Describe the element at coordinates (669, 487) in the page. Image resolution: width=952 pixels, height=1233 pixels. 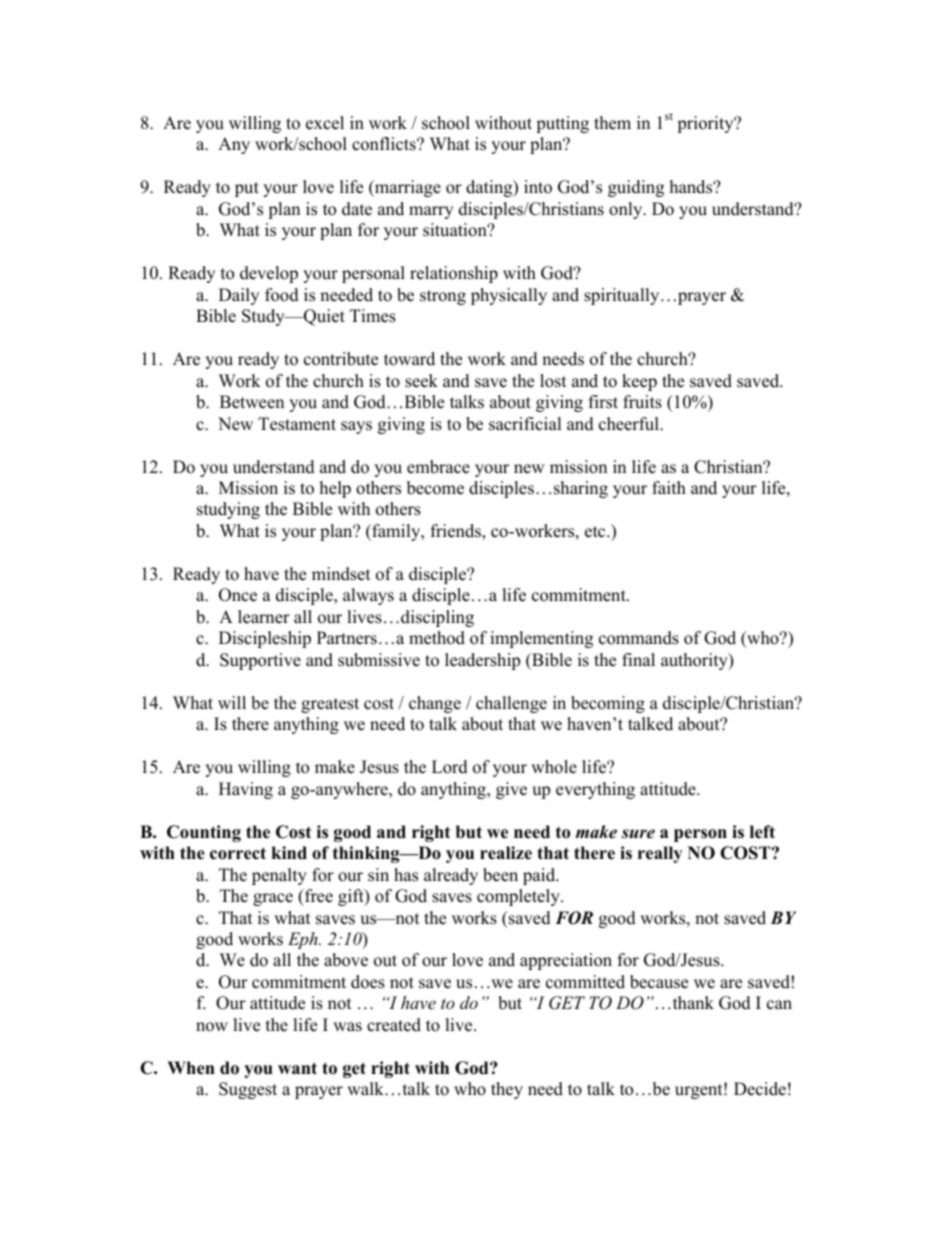
I see `faith` at that location.
